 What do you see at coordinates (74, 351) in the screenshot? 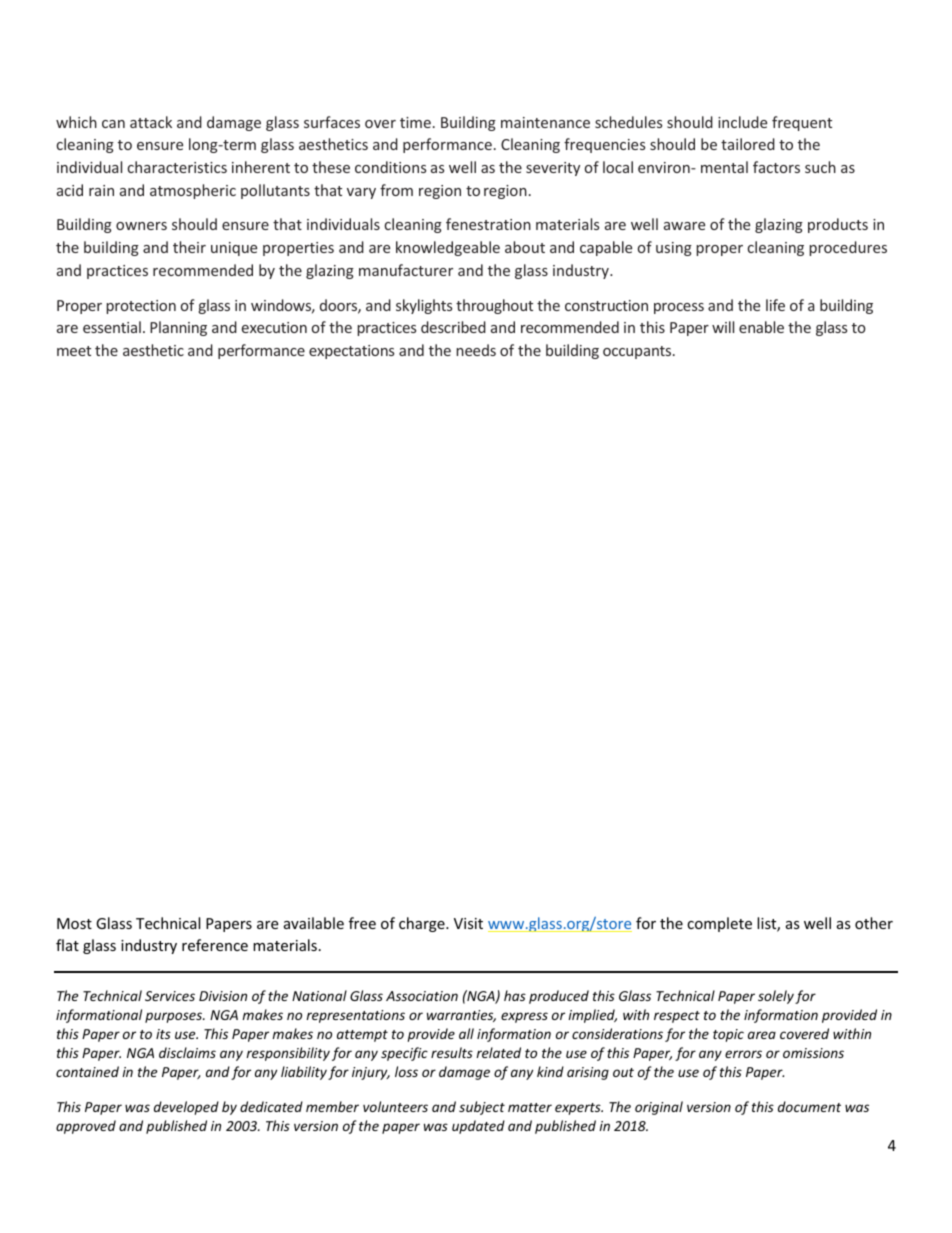
I see `meet` at bounding box center [74, 351].
